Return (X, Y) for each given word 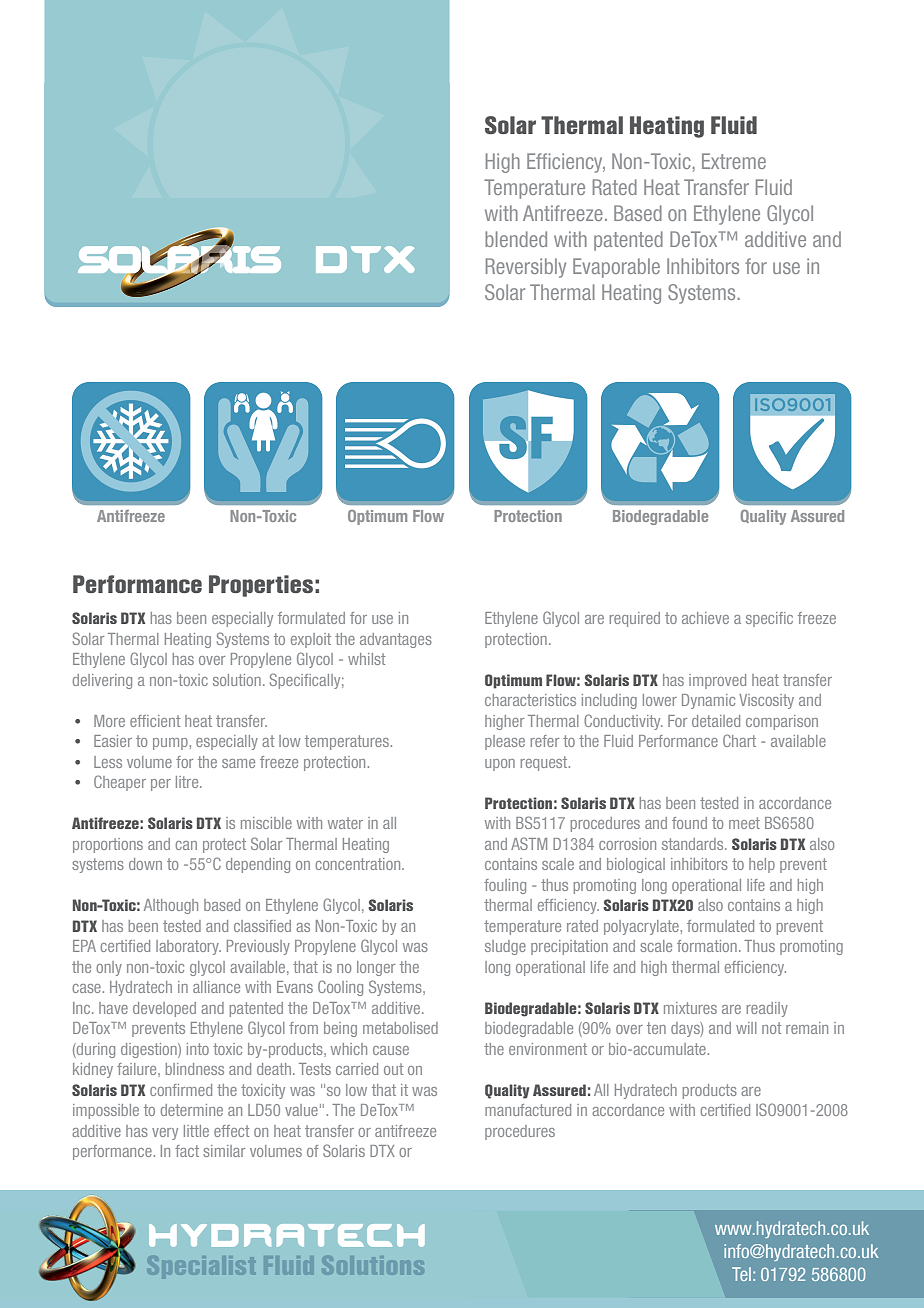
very (165, 1134)
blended (516, 239)
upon (500, 765)
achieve (705, 618)
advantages (396, 640)
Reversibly (526, 268)
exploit (311, 640)
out (393, 1069)
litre (188, 782)
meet (744, 823)
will (746, 1028)
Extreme (734, 161)
